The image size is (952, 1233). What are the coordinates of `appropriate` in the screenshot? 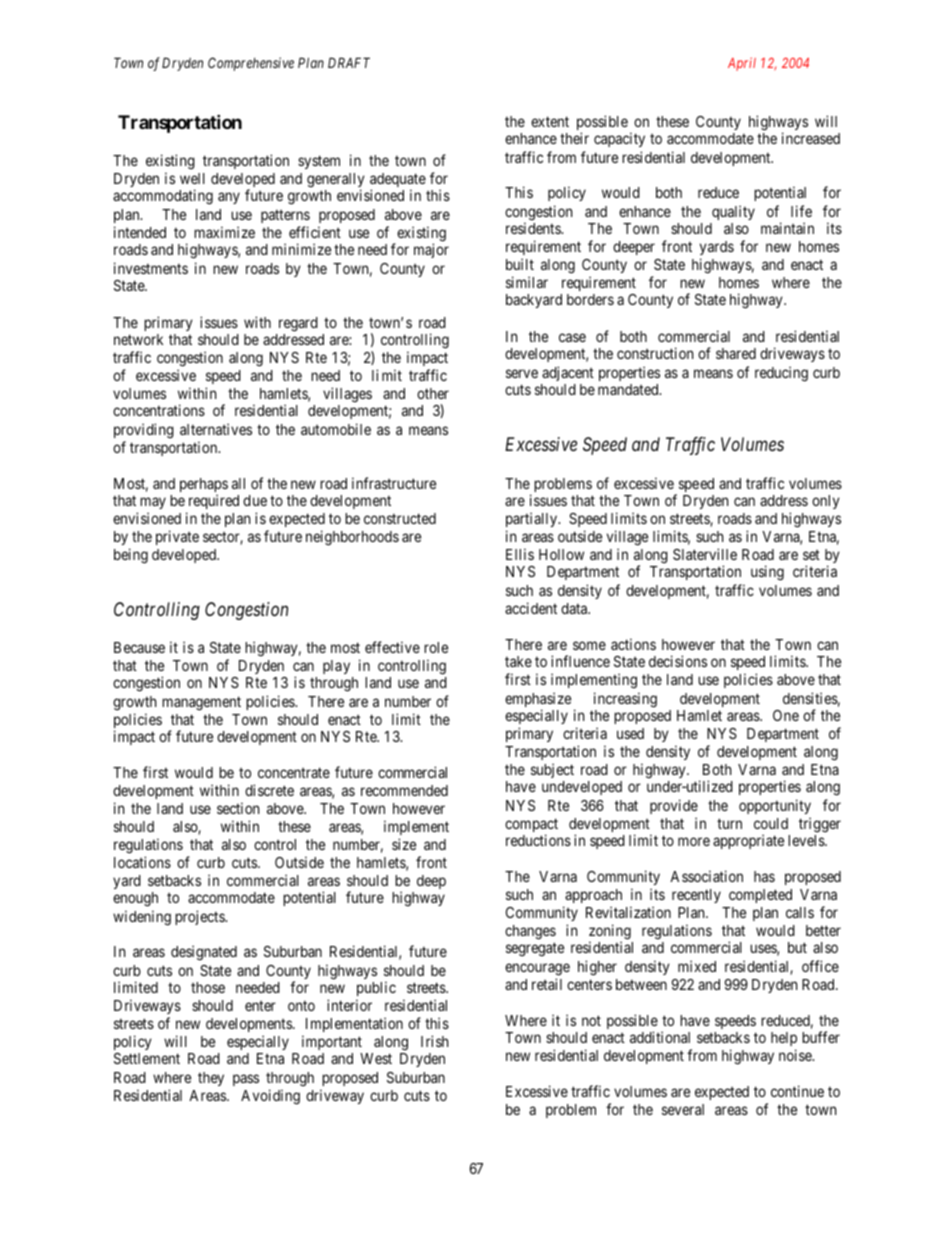 It's located at (748, 841).
